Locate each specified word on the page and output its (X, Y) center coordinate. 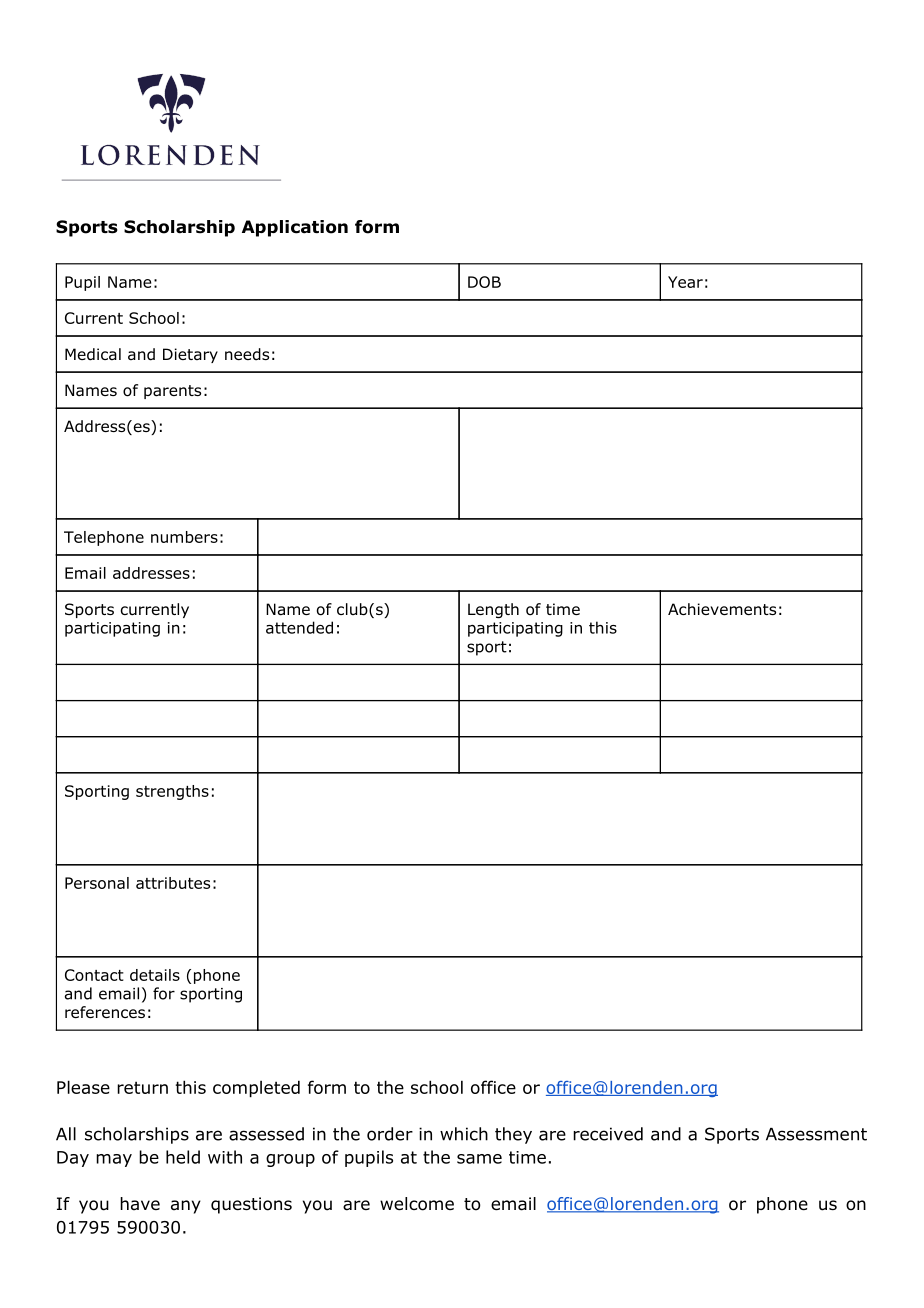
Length (493, 610)
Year (685, 282)
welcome (417, 1204)
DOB (484, 282)
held (183, 1157)
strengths (172, 792)
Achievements (722, 609)
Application (295, 228)
